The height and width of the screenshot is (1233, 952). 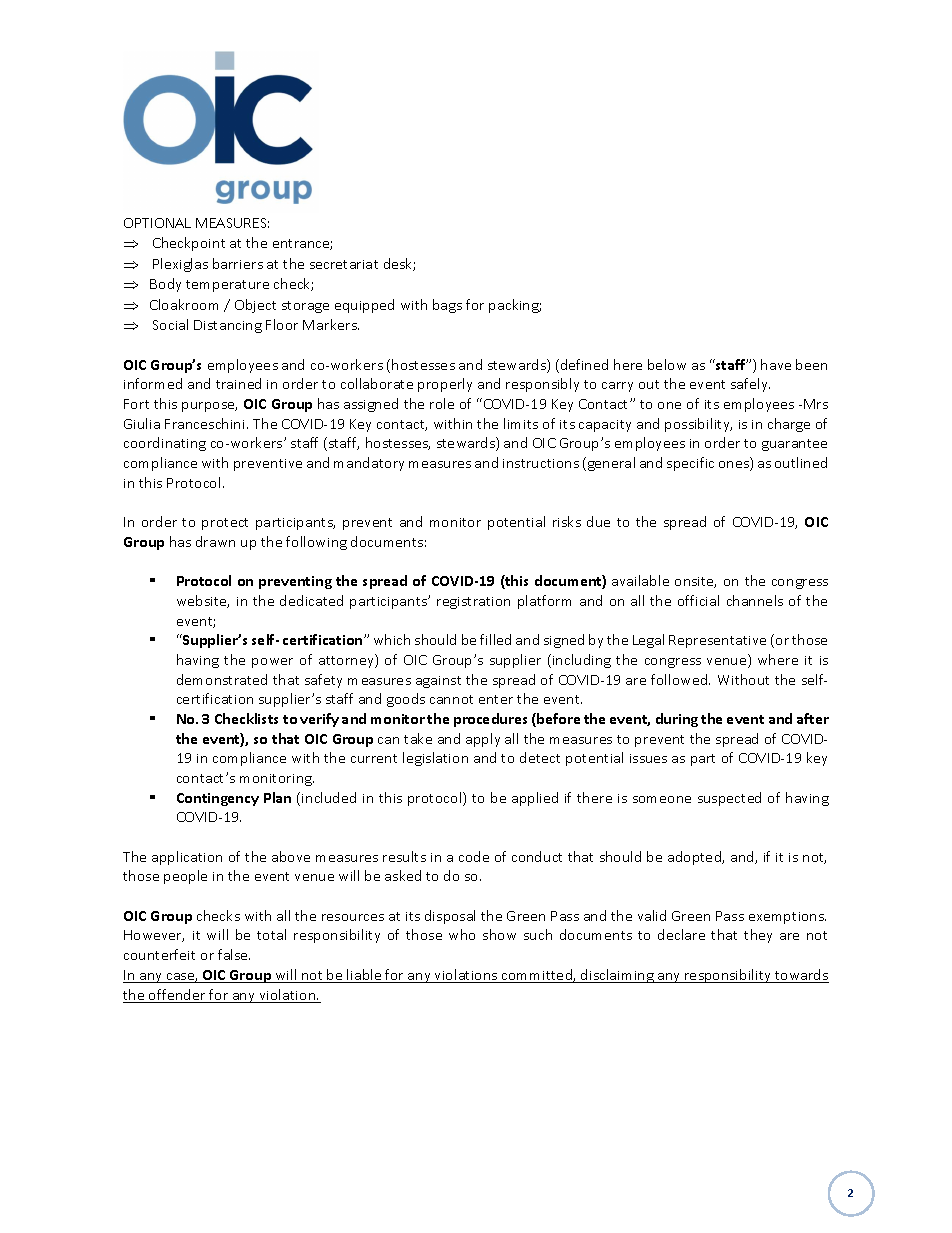 What do you see at coordinates (234, 954) in the screenshot?
I see `false` at bounding box center [234, 954].
